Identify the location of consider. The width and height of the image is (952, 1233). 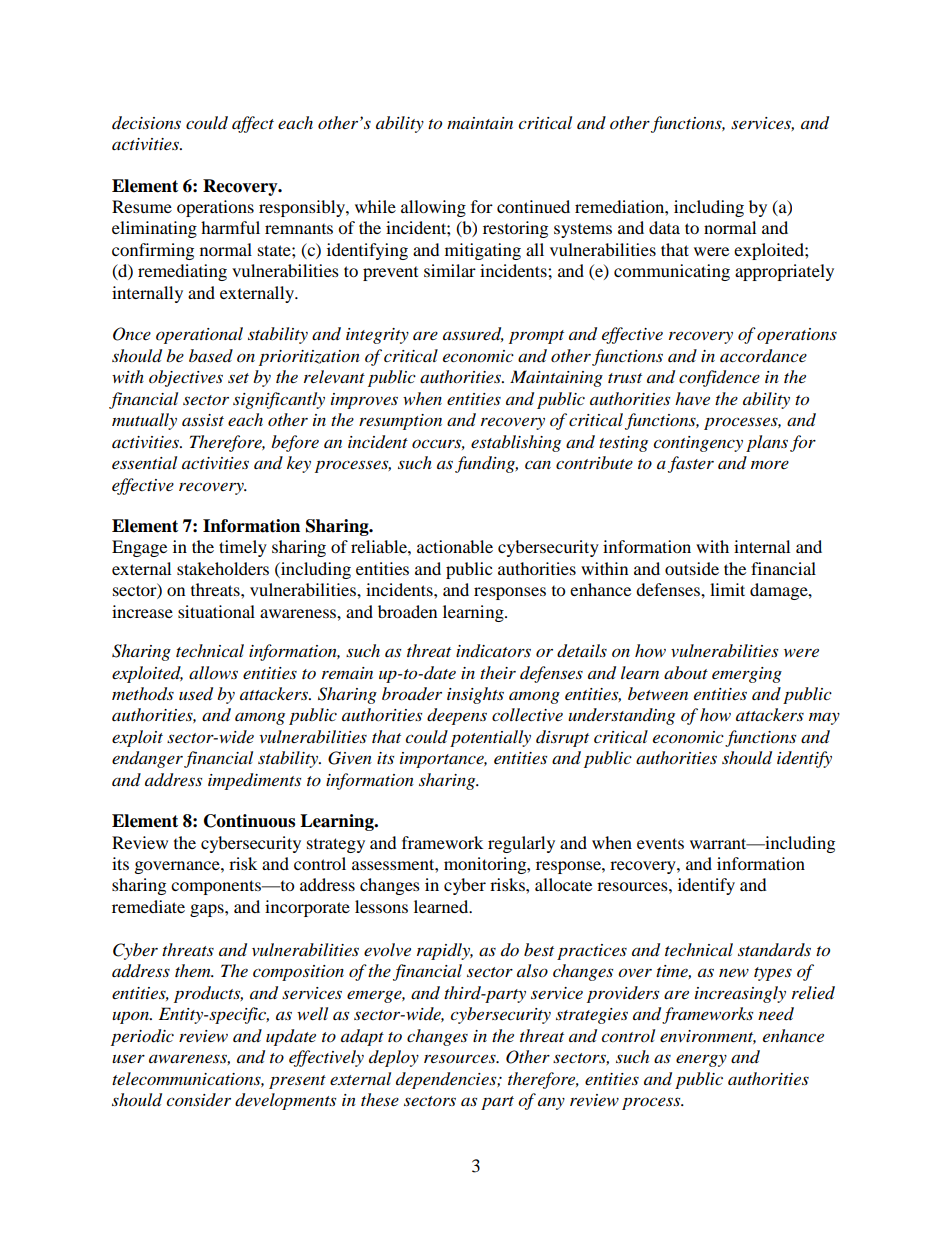
(198, 1099).
